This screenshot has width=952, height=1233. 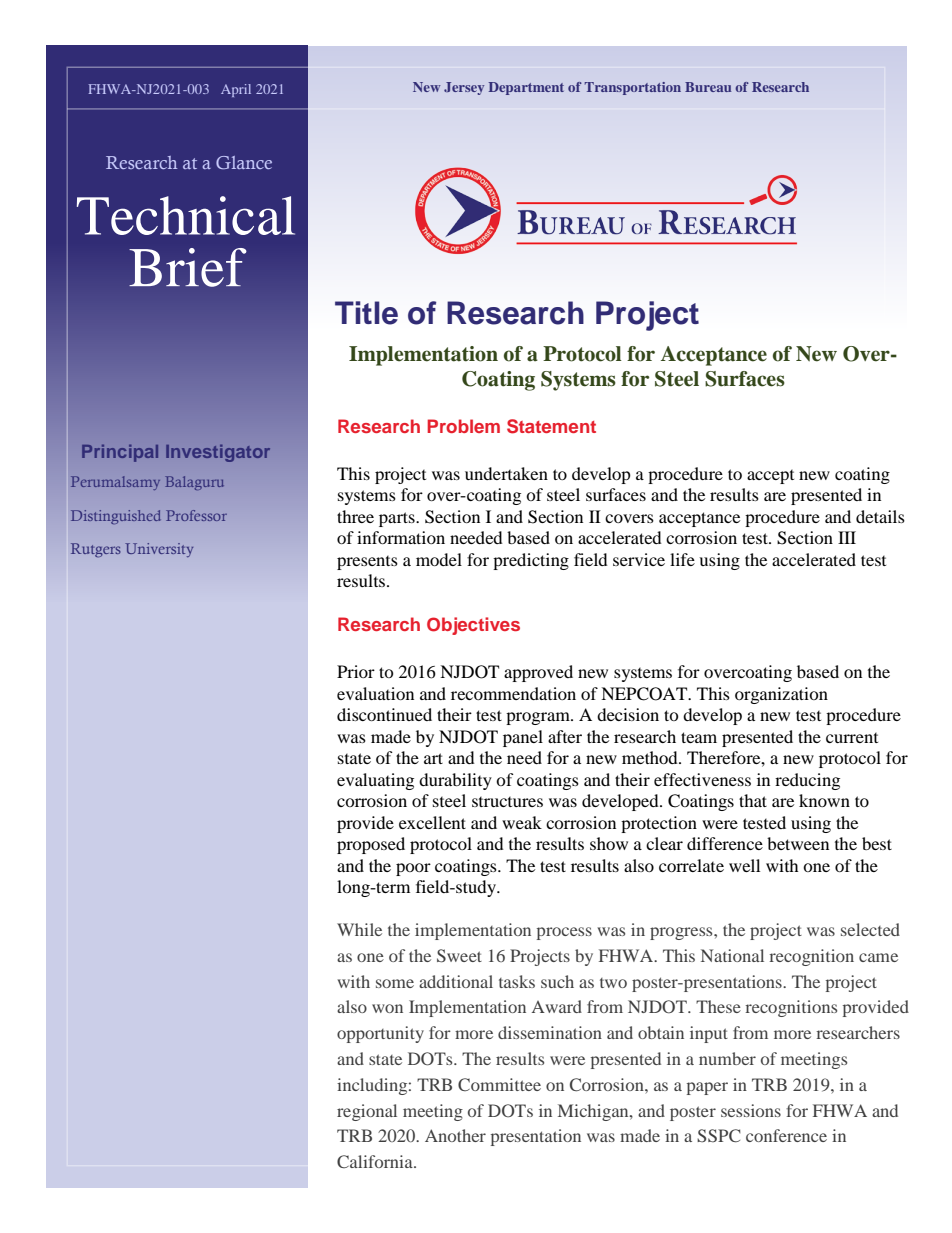 What do you see at coordinates (464, 88) in the screenshot?
I see `Jersey` at bounding box center [464, 88].
